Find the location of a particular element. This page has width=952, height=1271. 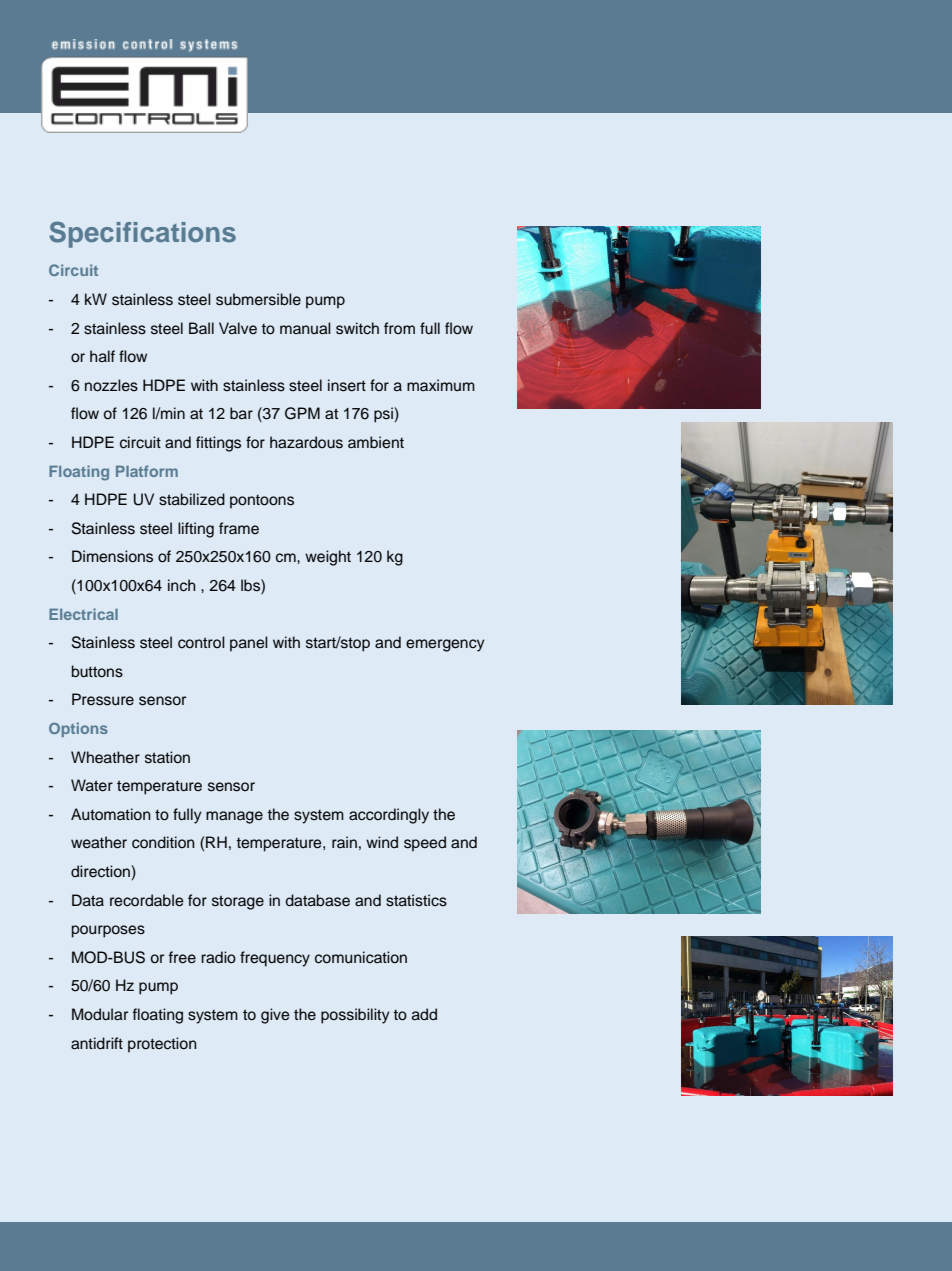

pontoons is located at coordinates (262, 502).
